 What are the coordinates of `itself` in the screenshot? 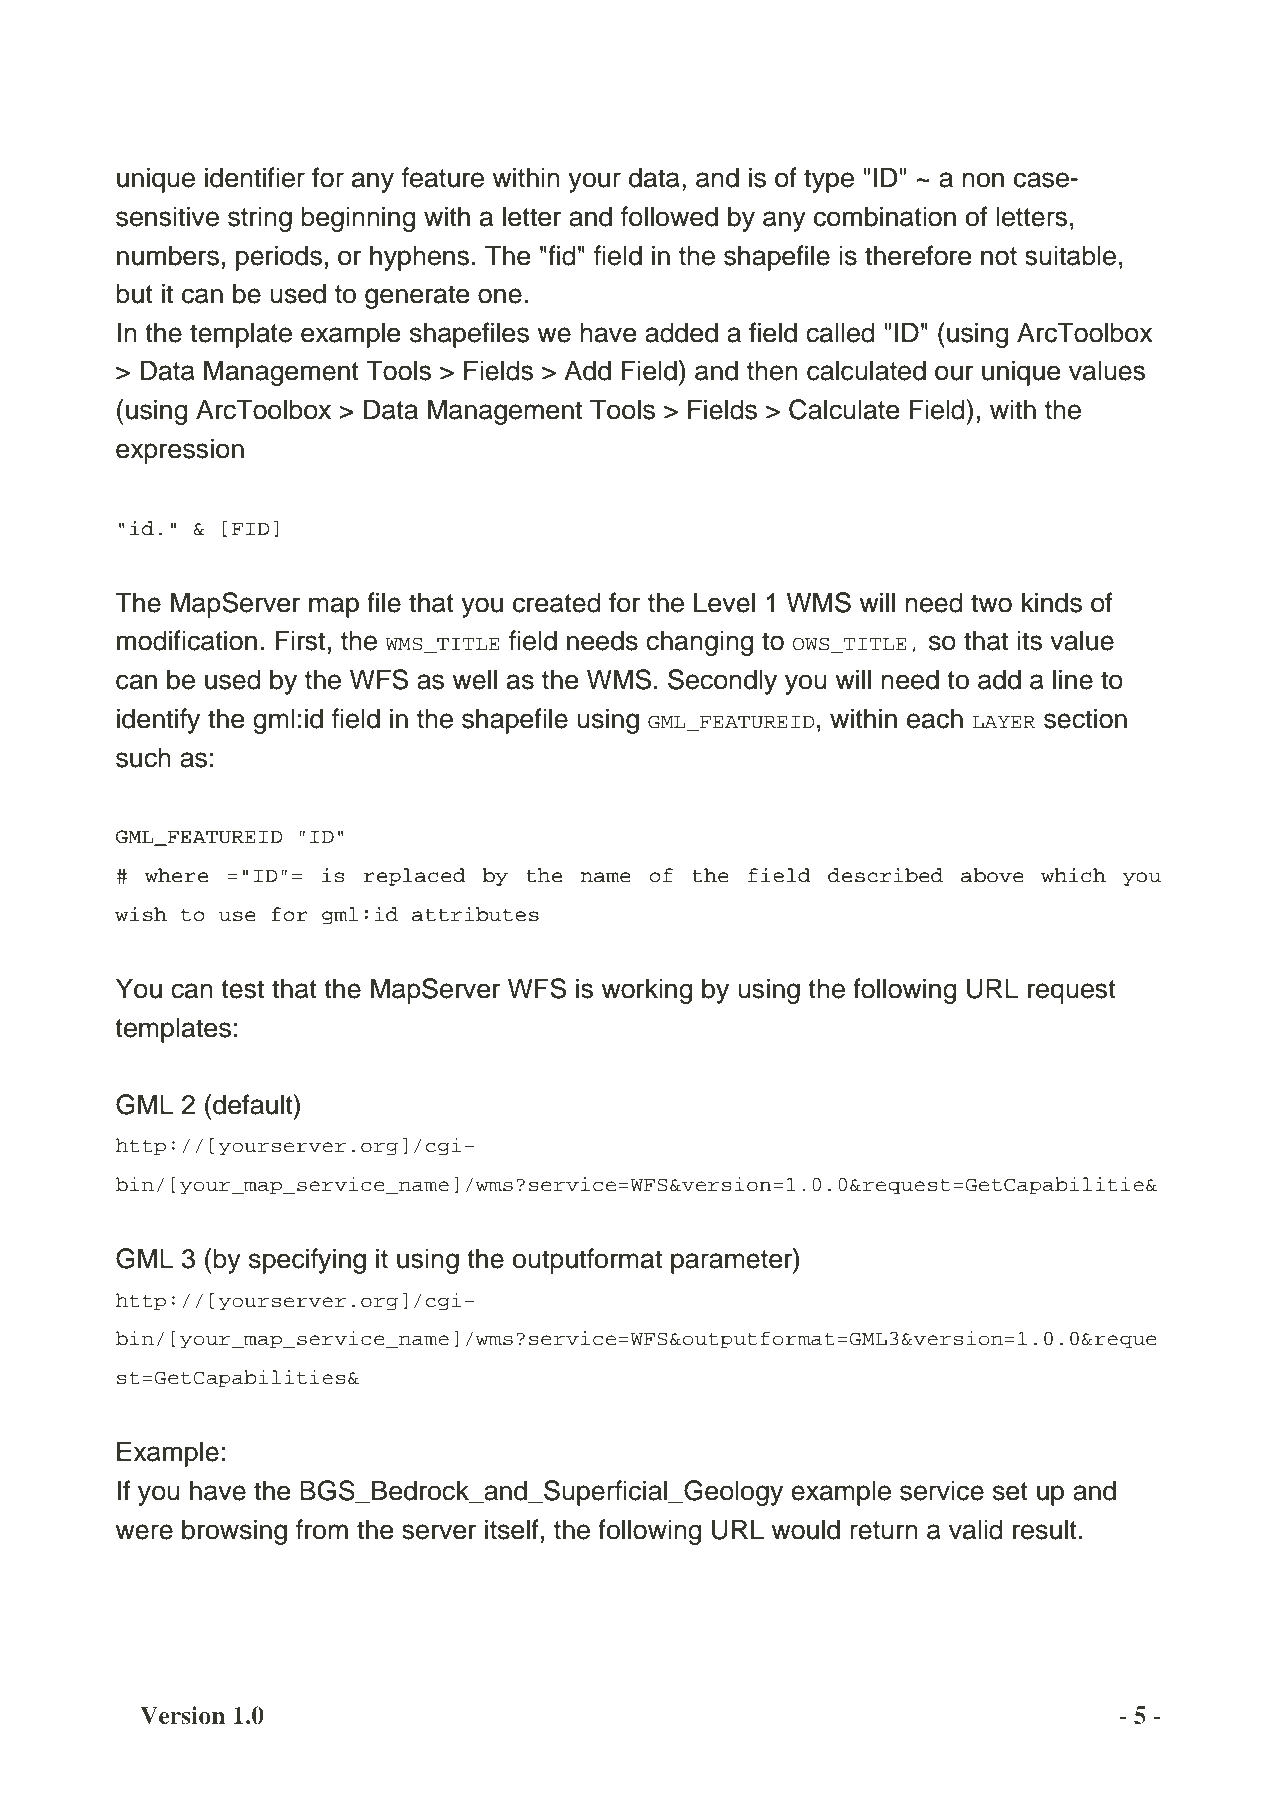 It's located at (512, 1529).
